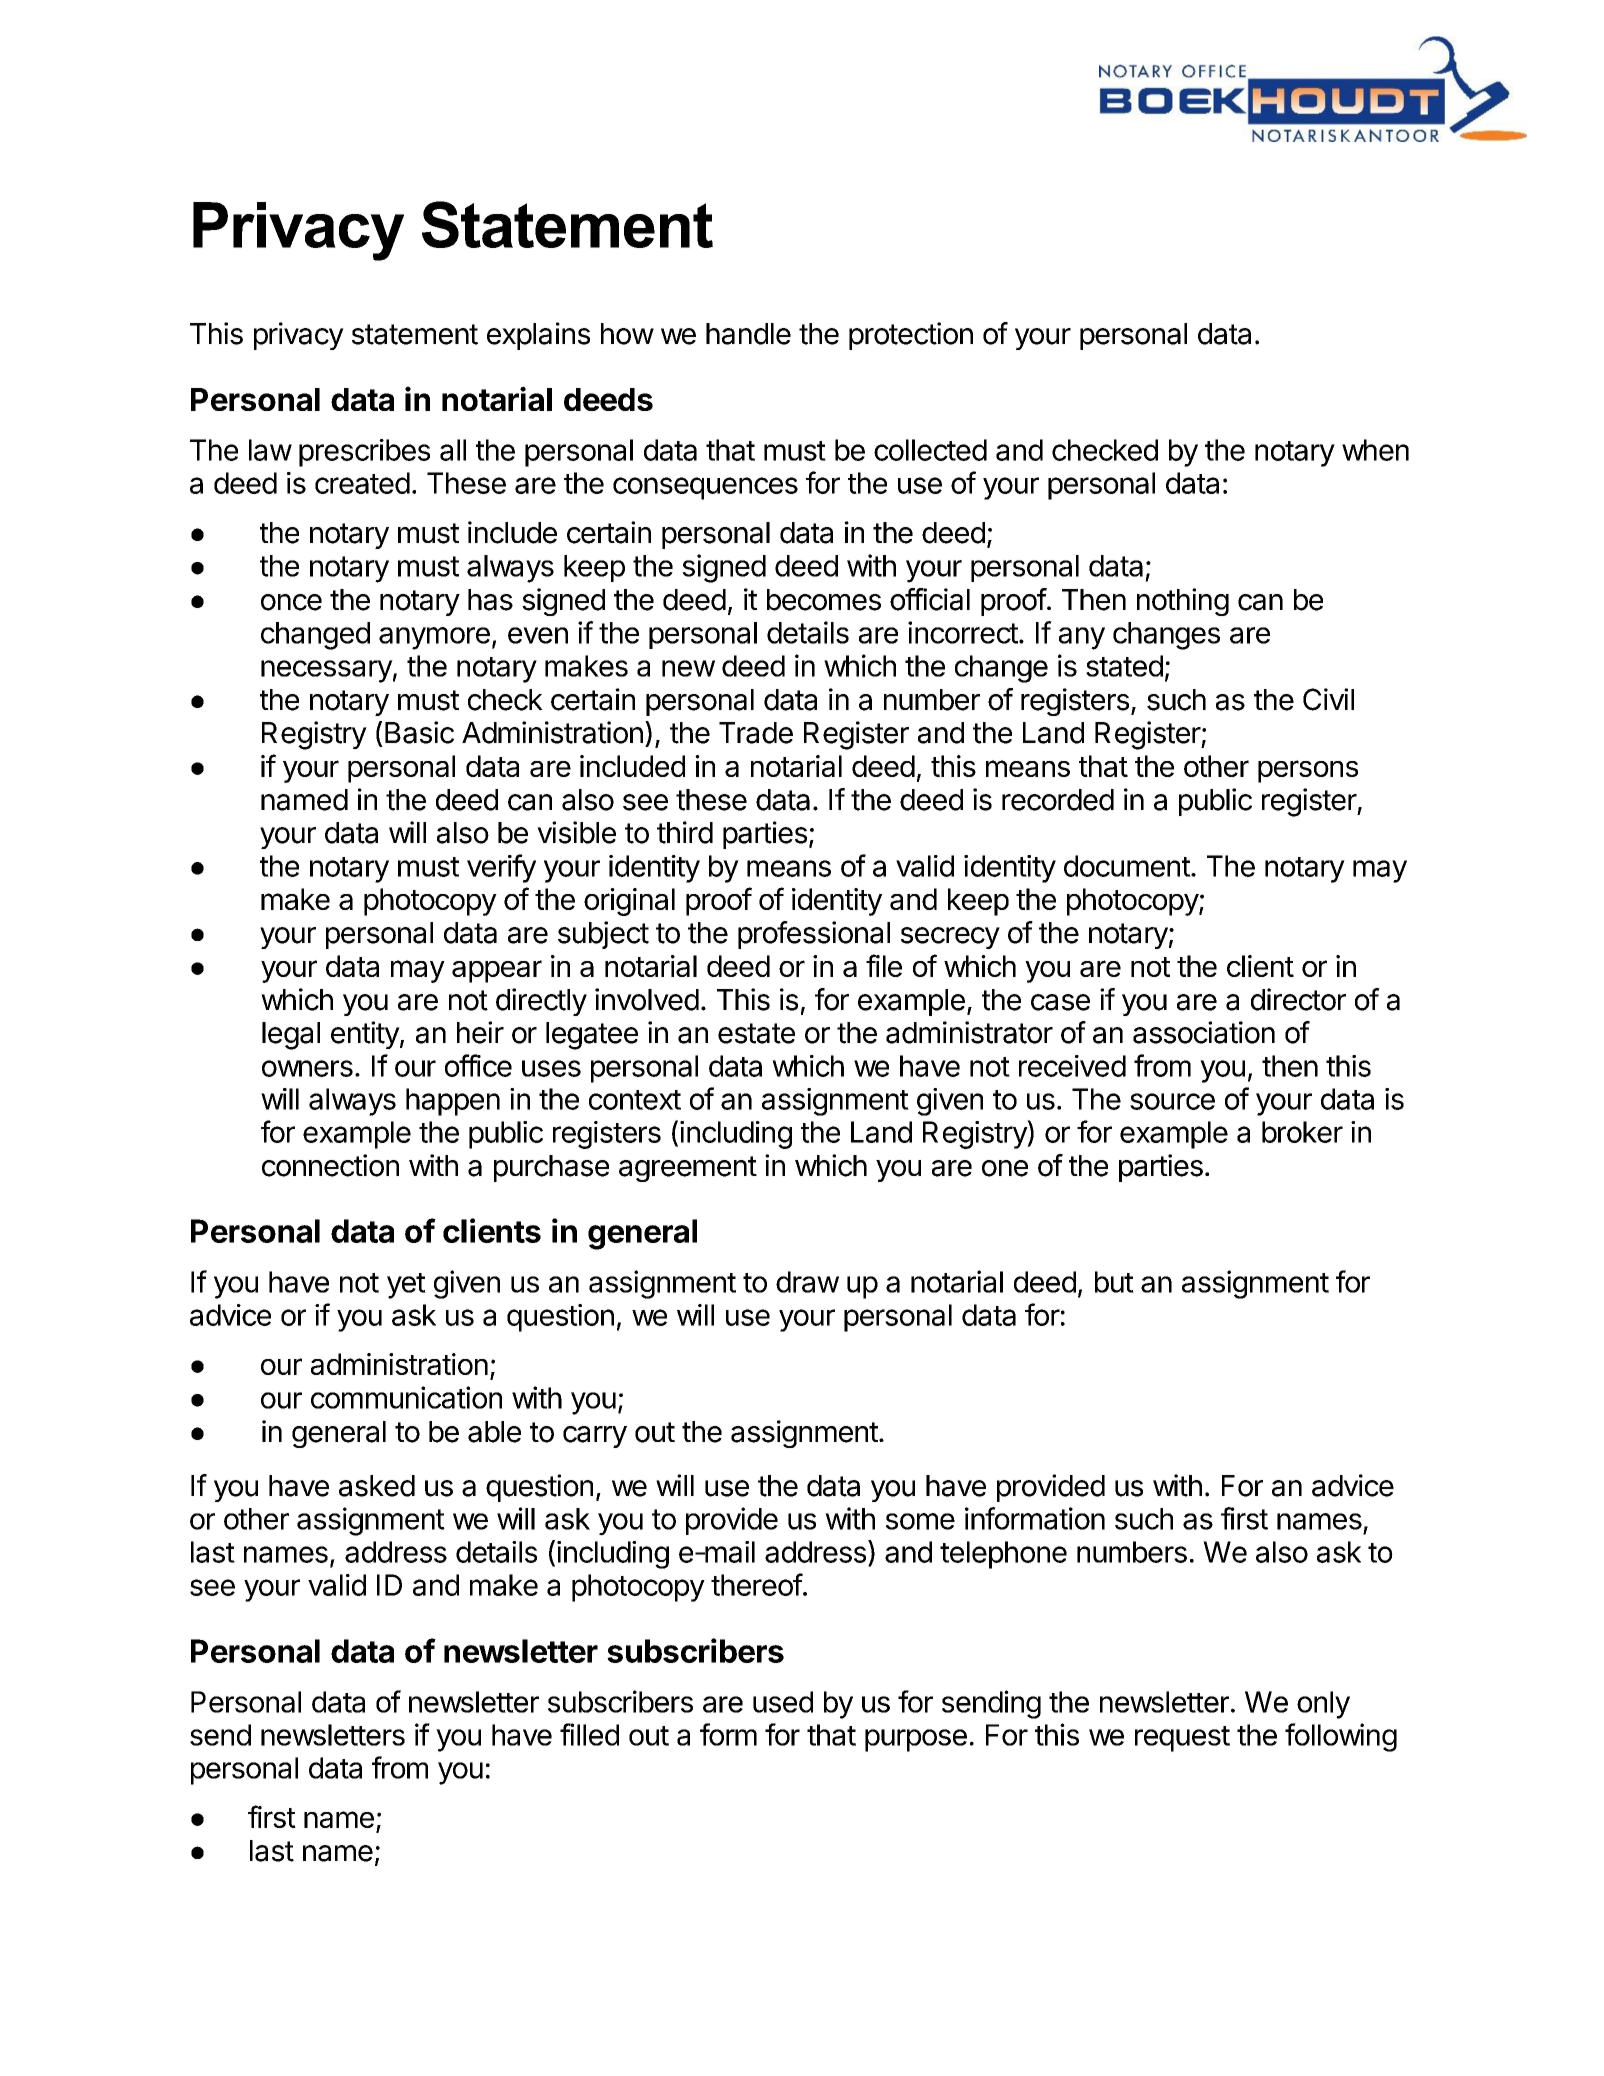 This image has height=2076, width=1604. What do you see at coordinates (589, 1734) in the image?
I see `filled` at bounding box center [589, 1734].
